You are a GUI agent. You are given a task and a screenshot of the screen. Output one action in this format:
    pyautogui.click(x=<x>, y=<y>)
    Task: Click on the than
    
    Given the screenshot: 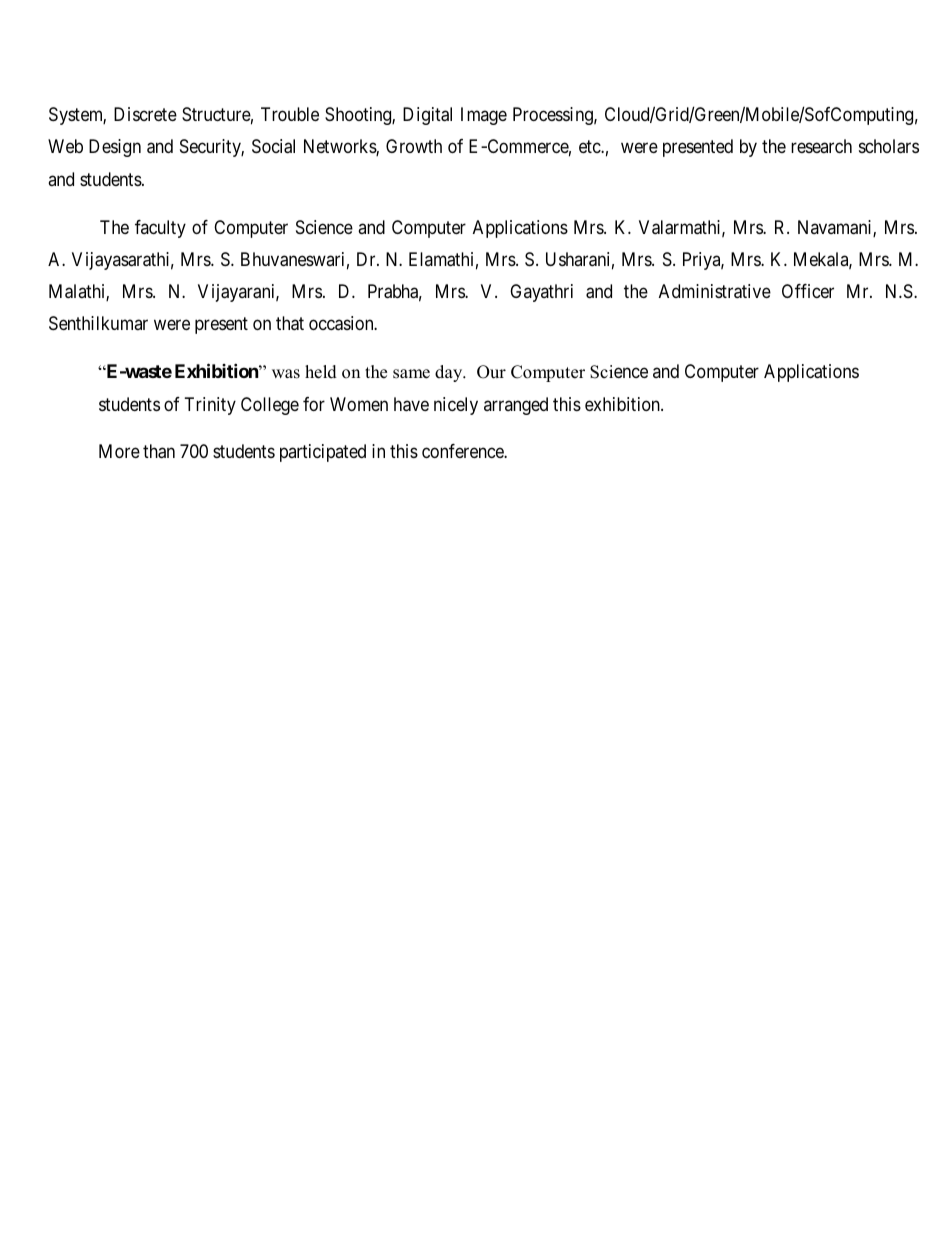 What is the action you would take?
    pyautogui.click(x=159, y=451)
